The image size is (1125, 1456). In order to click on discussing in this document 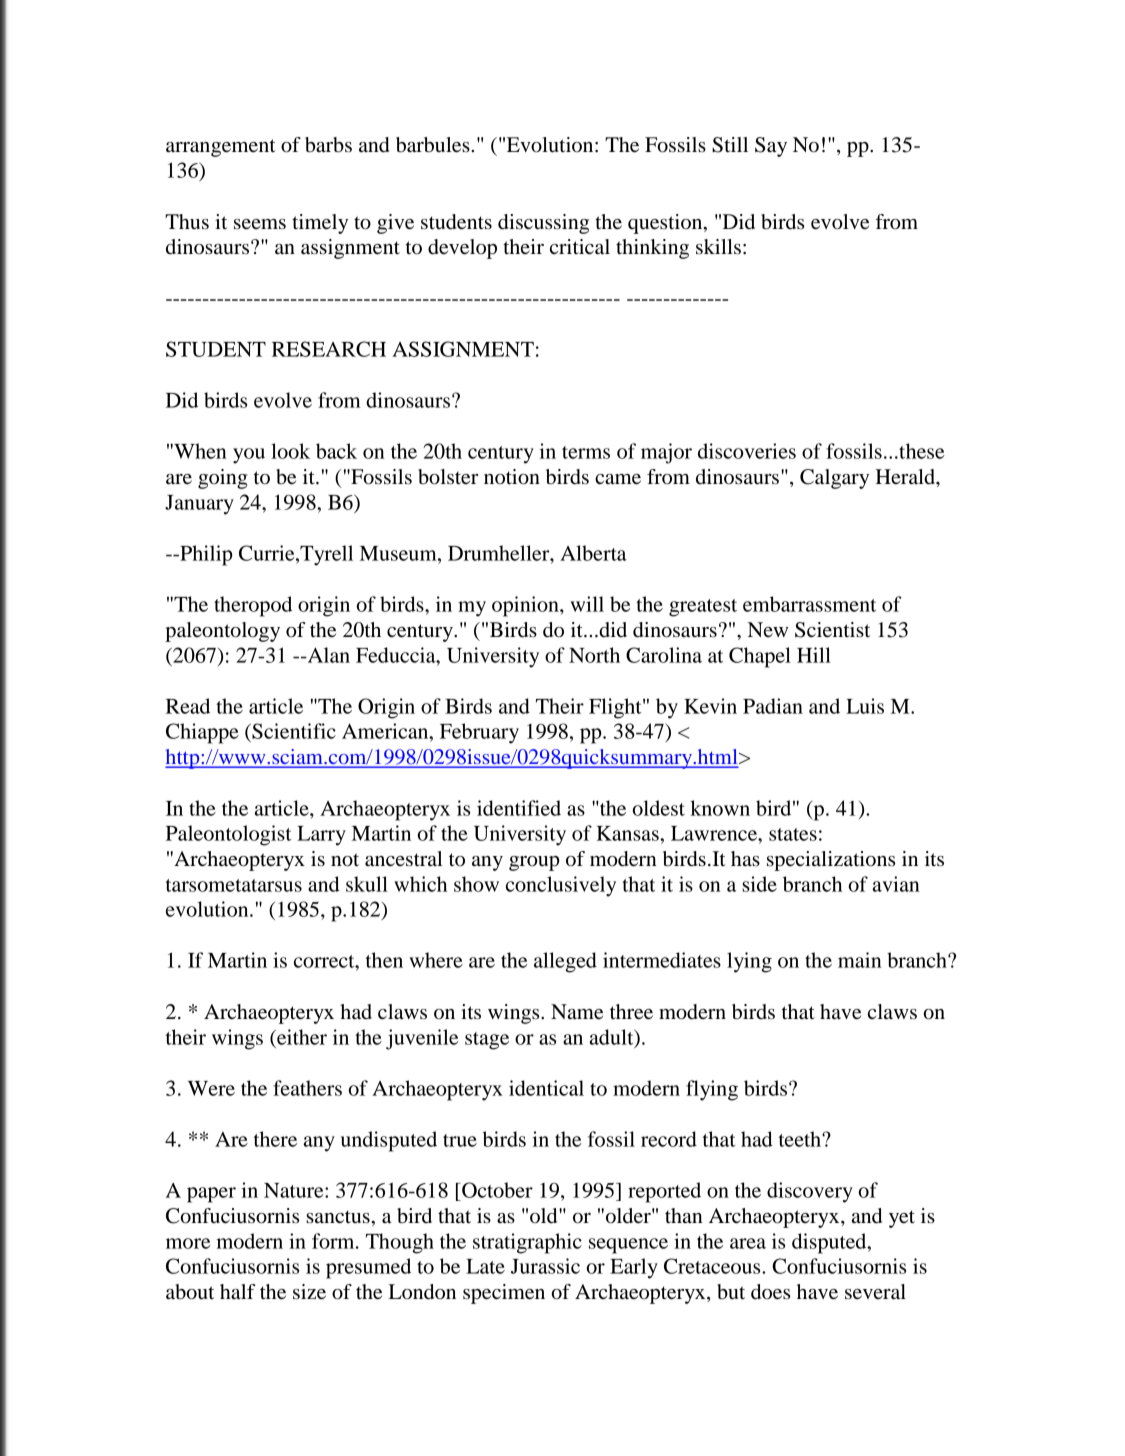, I will do `click(543, 224)`.
